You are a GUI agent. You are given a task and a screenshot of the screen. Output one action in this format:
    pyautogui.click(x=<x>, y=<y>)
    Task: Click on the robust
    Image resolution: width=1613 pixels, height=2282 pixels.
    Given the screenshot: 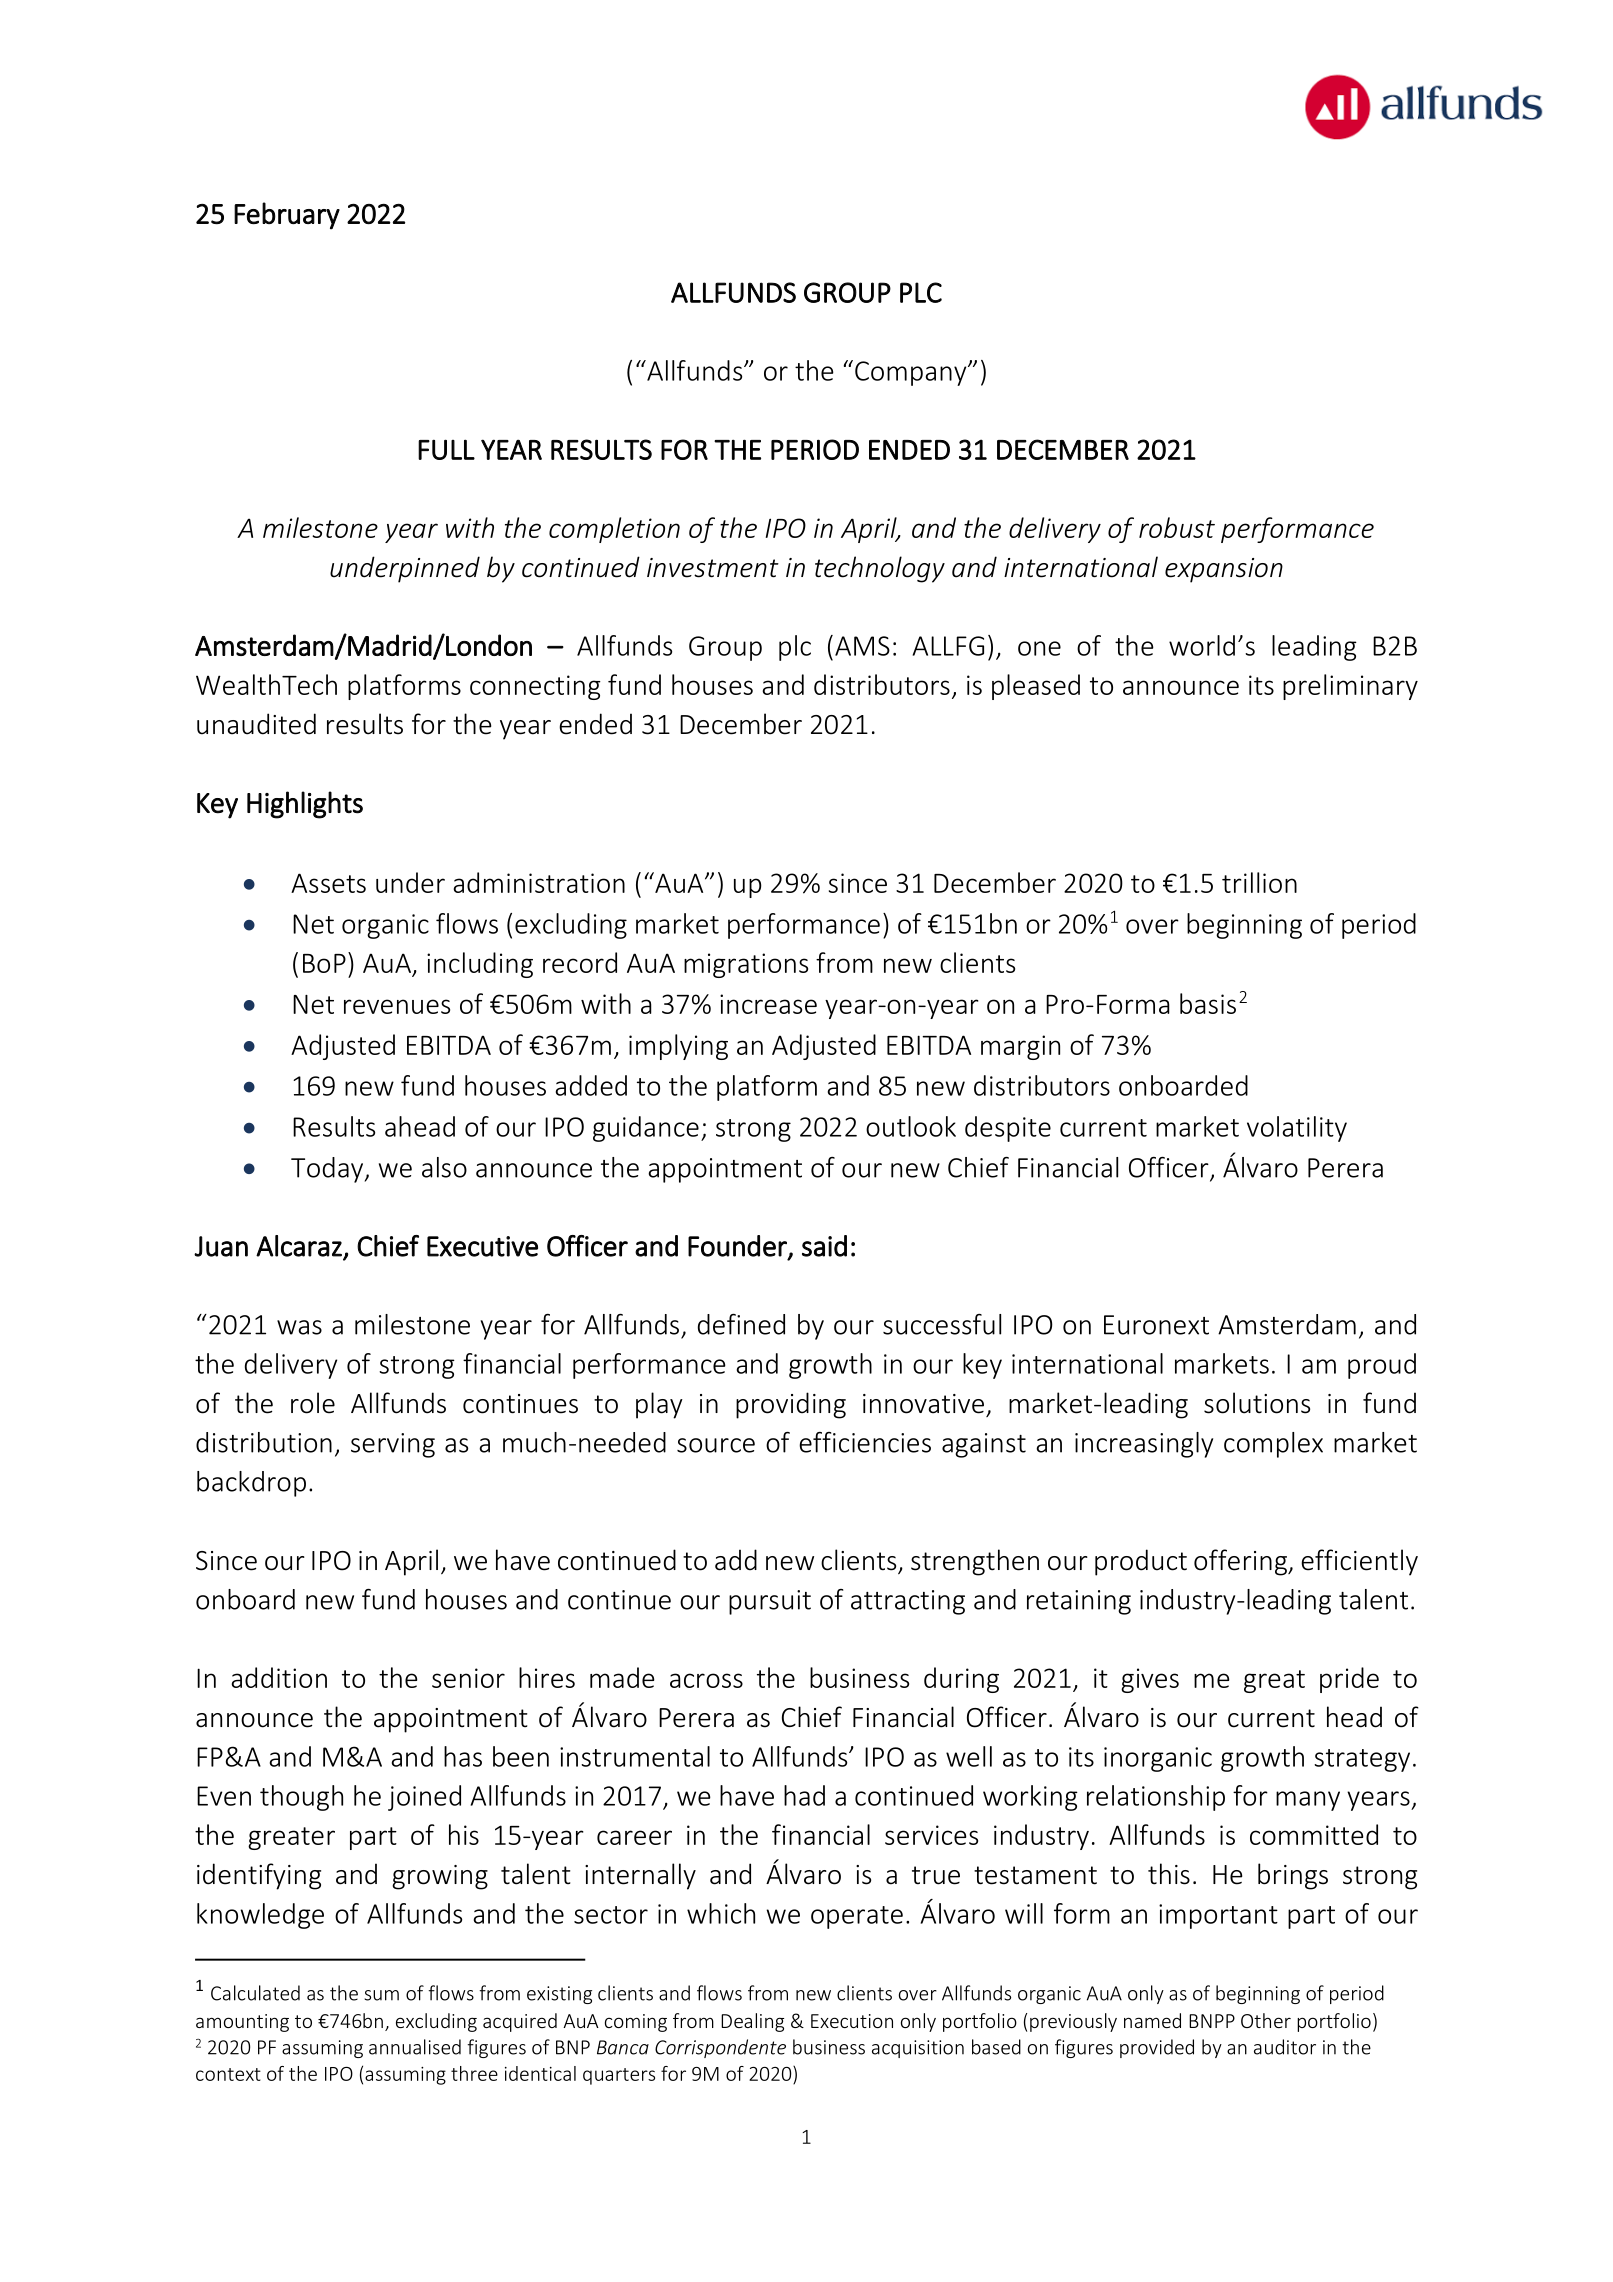 What is the action you would take?
    pyautogui.click(x=1177, y=527)
